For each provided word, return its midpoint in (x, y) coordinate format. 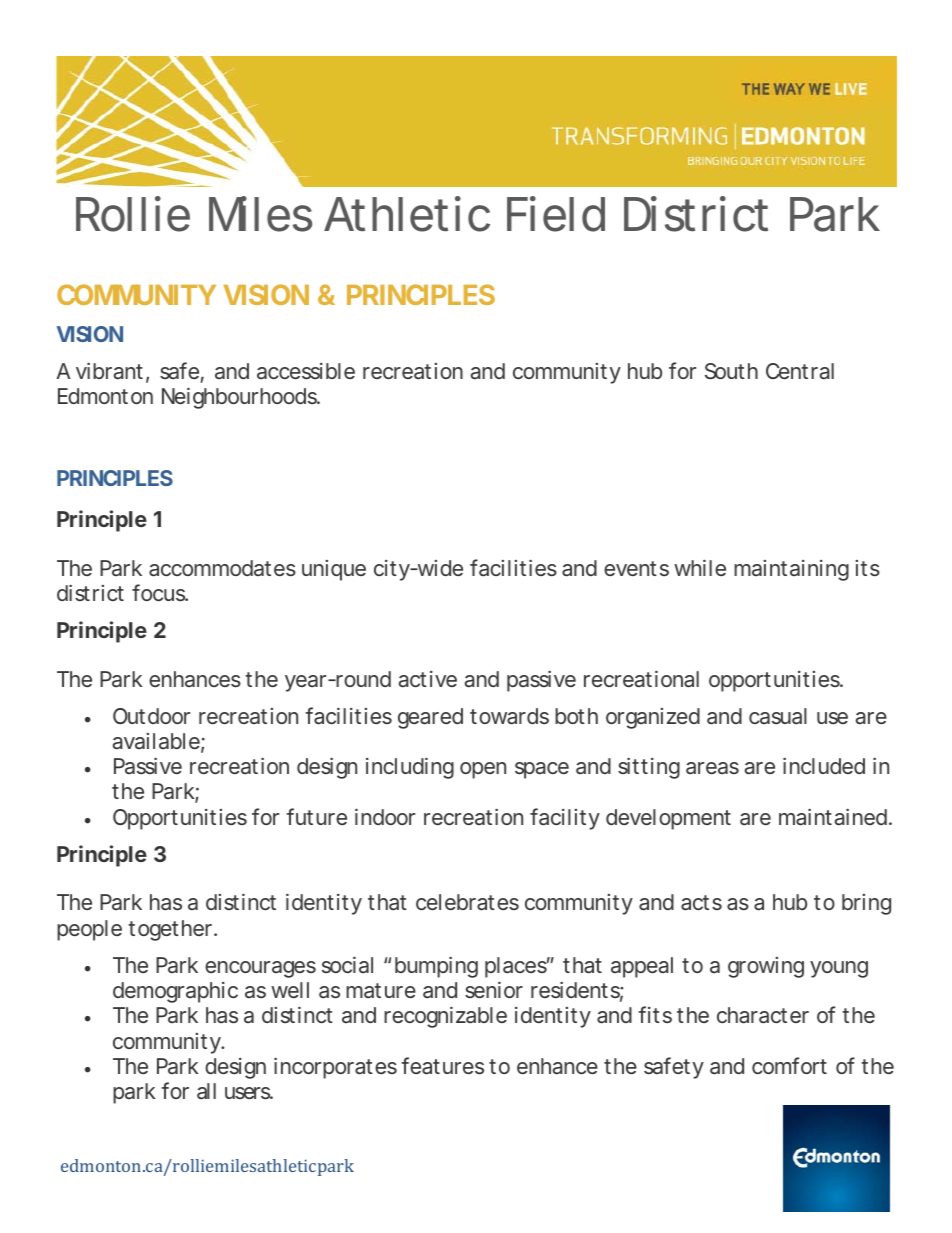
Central (800, 371)
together (170, 930)
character (763, 1015)
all (206, 1091)
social (347, 964)
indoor (385, 816)
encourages (260, 969)
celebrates (467, 902)
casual (778, 716)
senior (494, 989)
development (668, 819)
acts (701, 903)
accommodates (222, 568)
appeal (642, 967)
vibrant (109, 370)
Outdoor (151, 716)
